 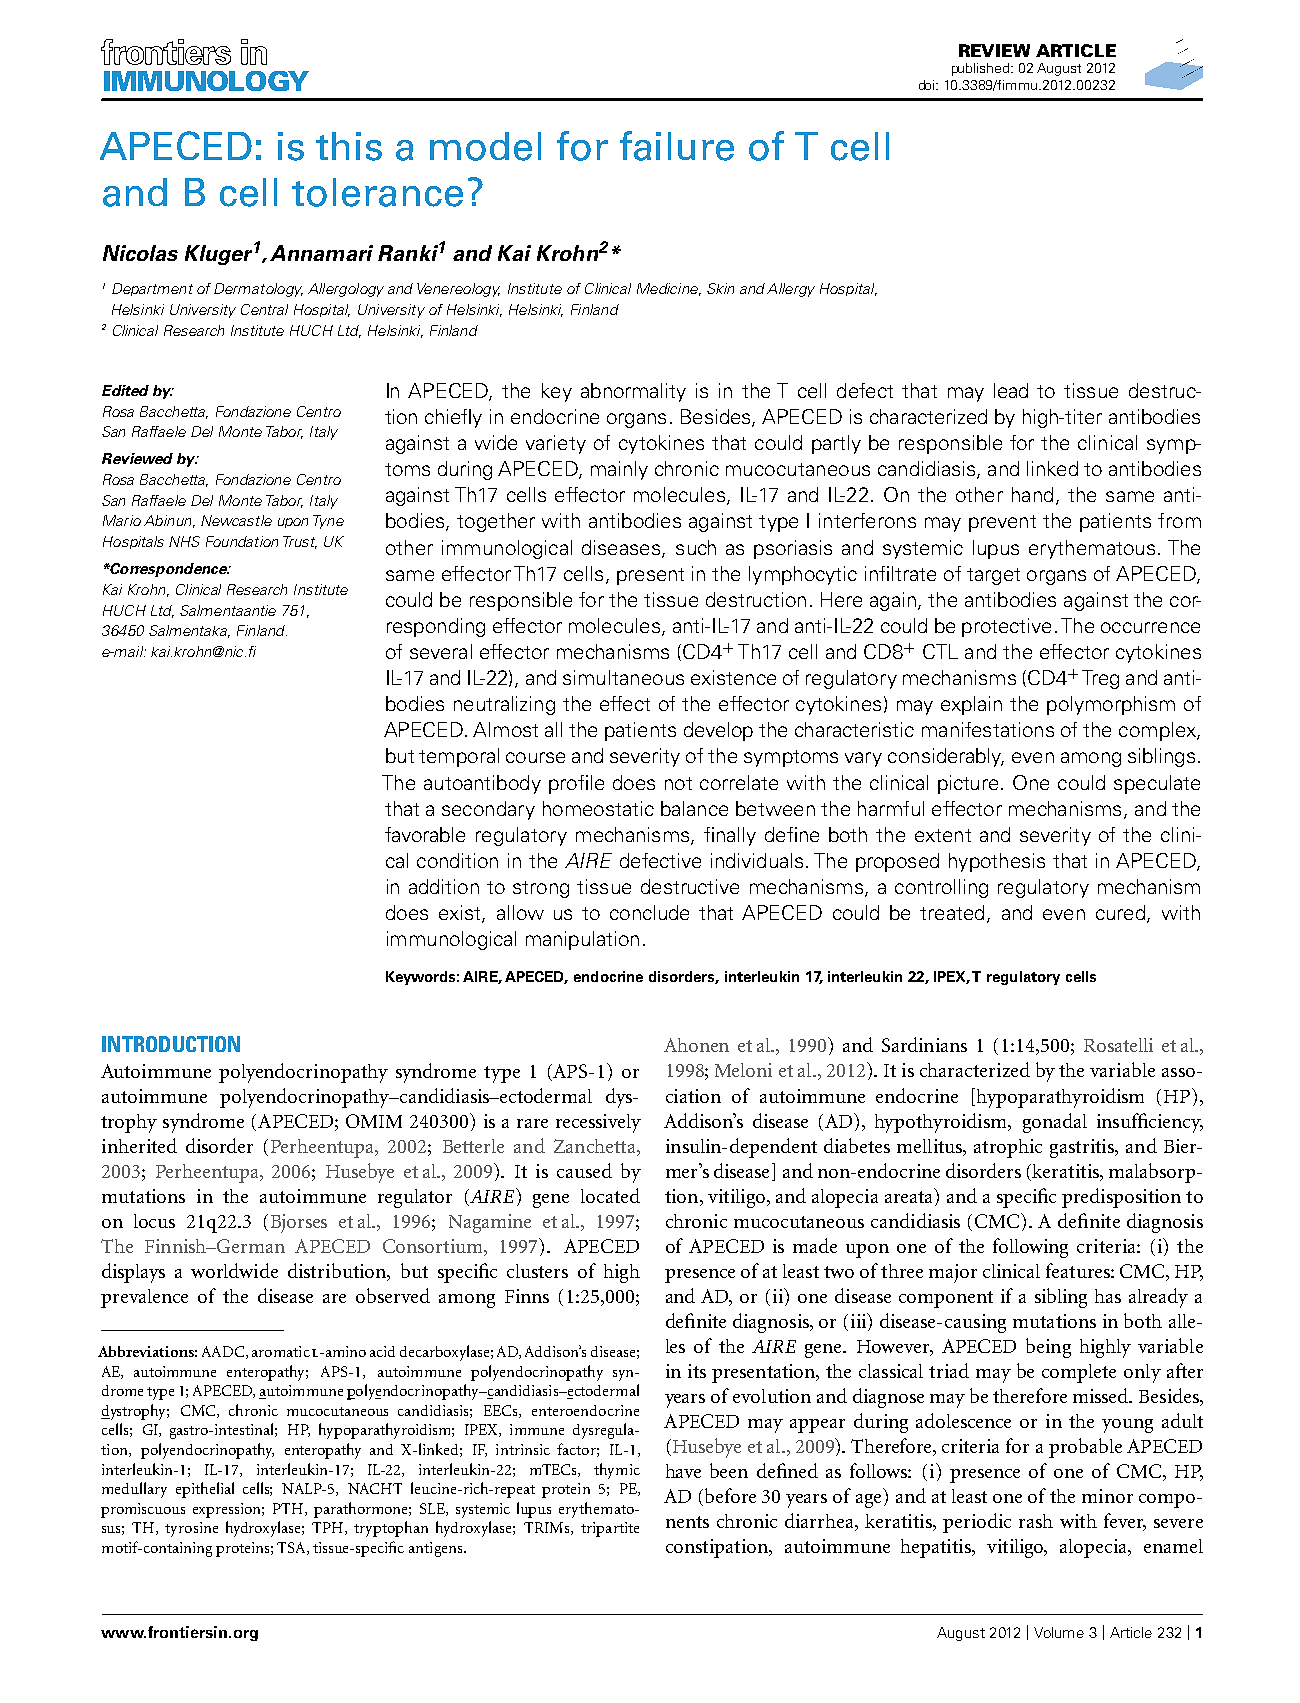 What do you see at coordinates (349, 146) in the image?
I see `this` at bounding box center [349, 146].
